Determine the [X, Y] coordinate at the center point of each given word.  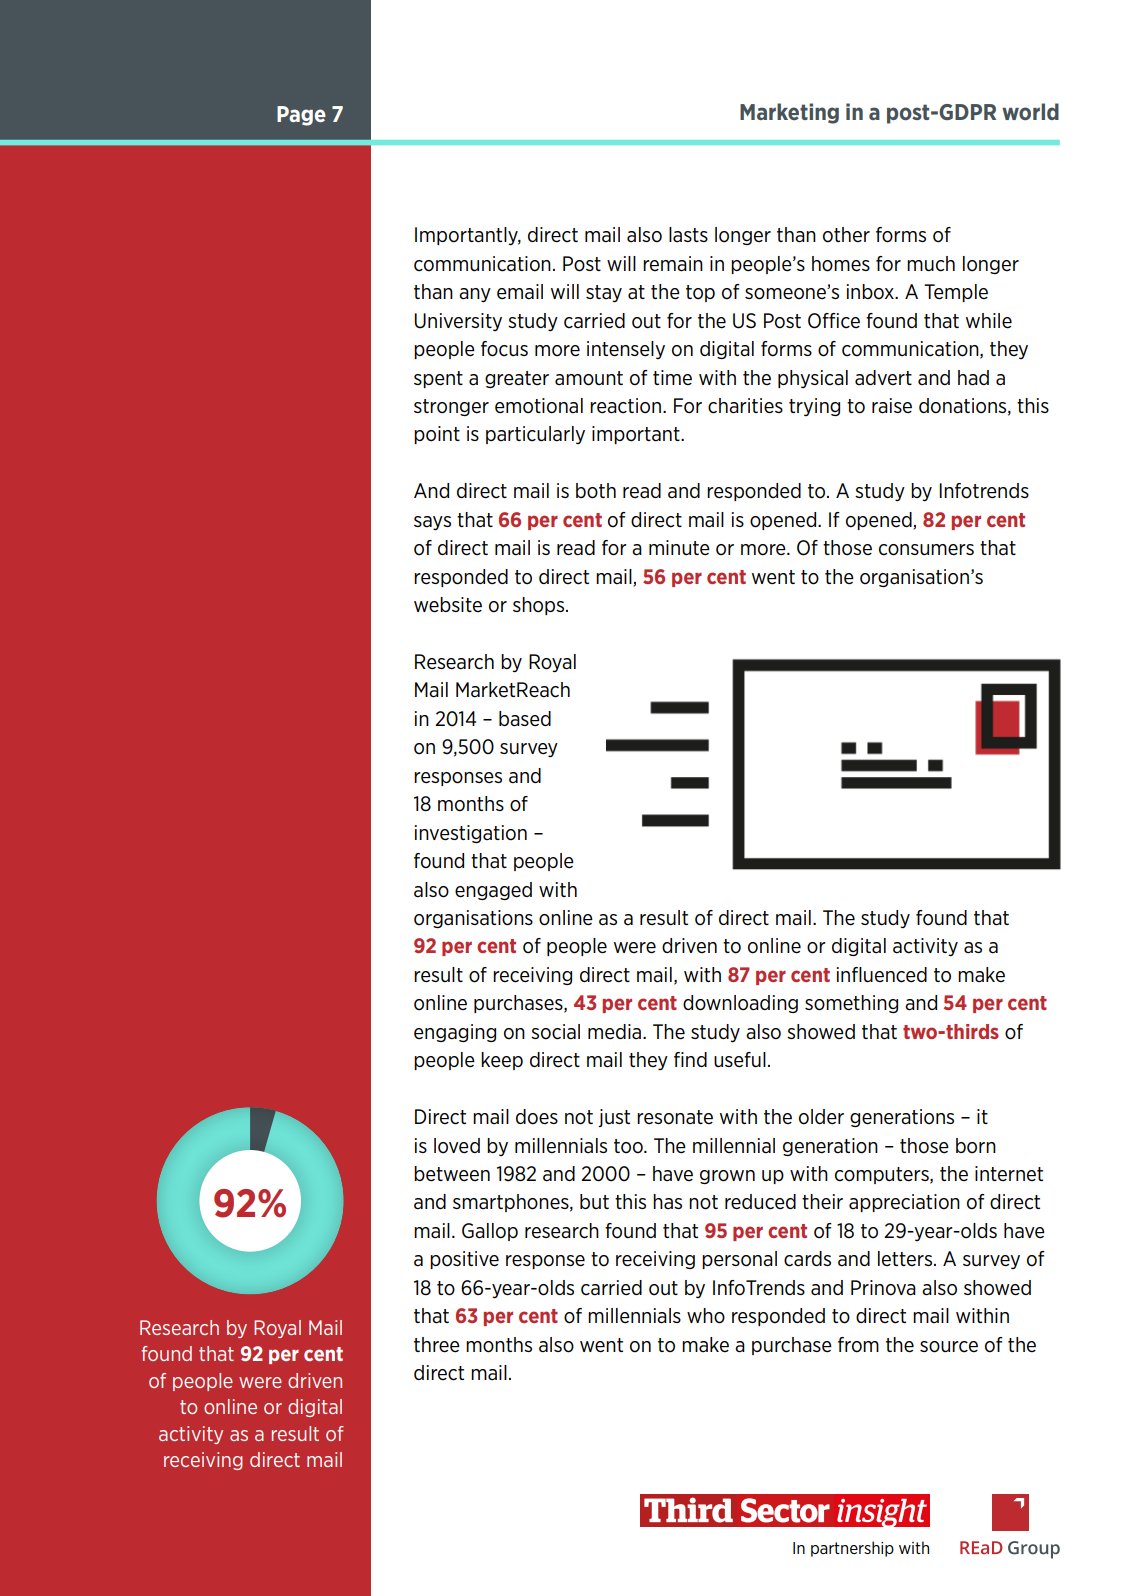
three [437, 1345]
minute [679, 548]
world [1030, 111]
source [949, 1347]
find [690, 1059]
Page [301, 116]
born [976, 1146]
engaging [455, 1033]
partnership [852, 1549]
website [448, 605]
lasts [688, 234]
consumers [926, 550]
